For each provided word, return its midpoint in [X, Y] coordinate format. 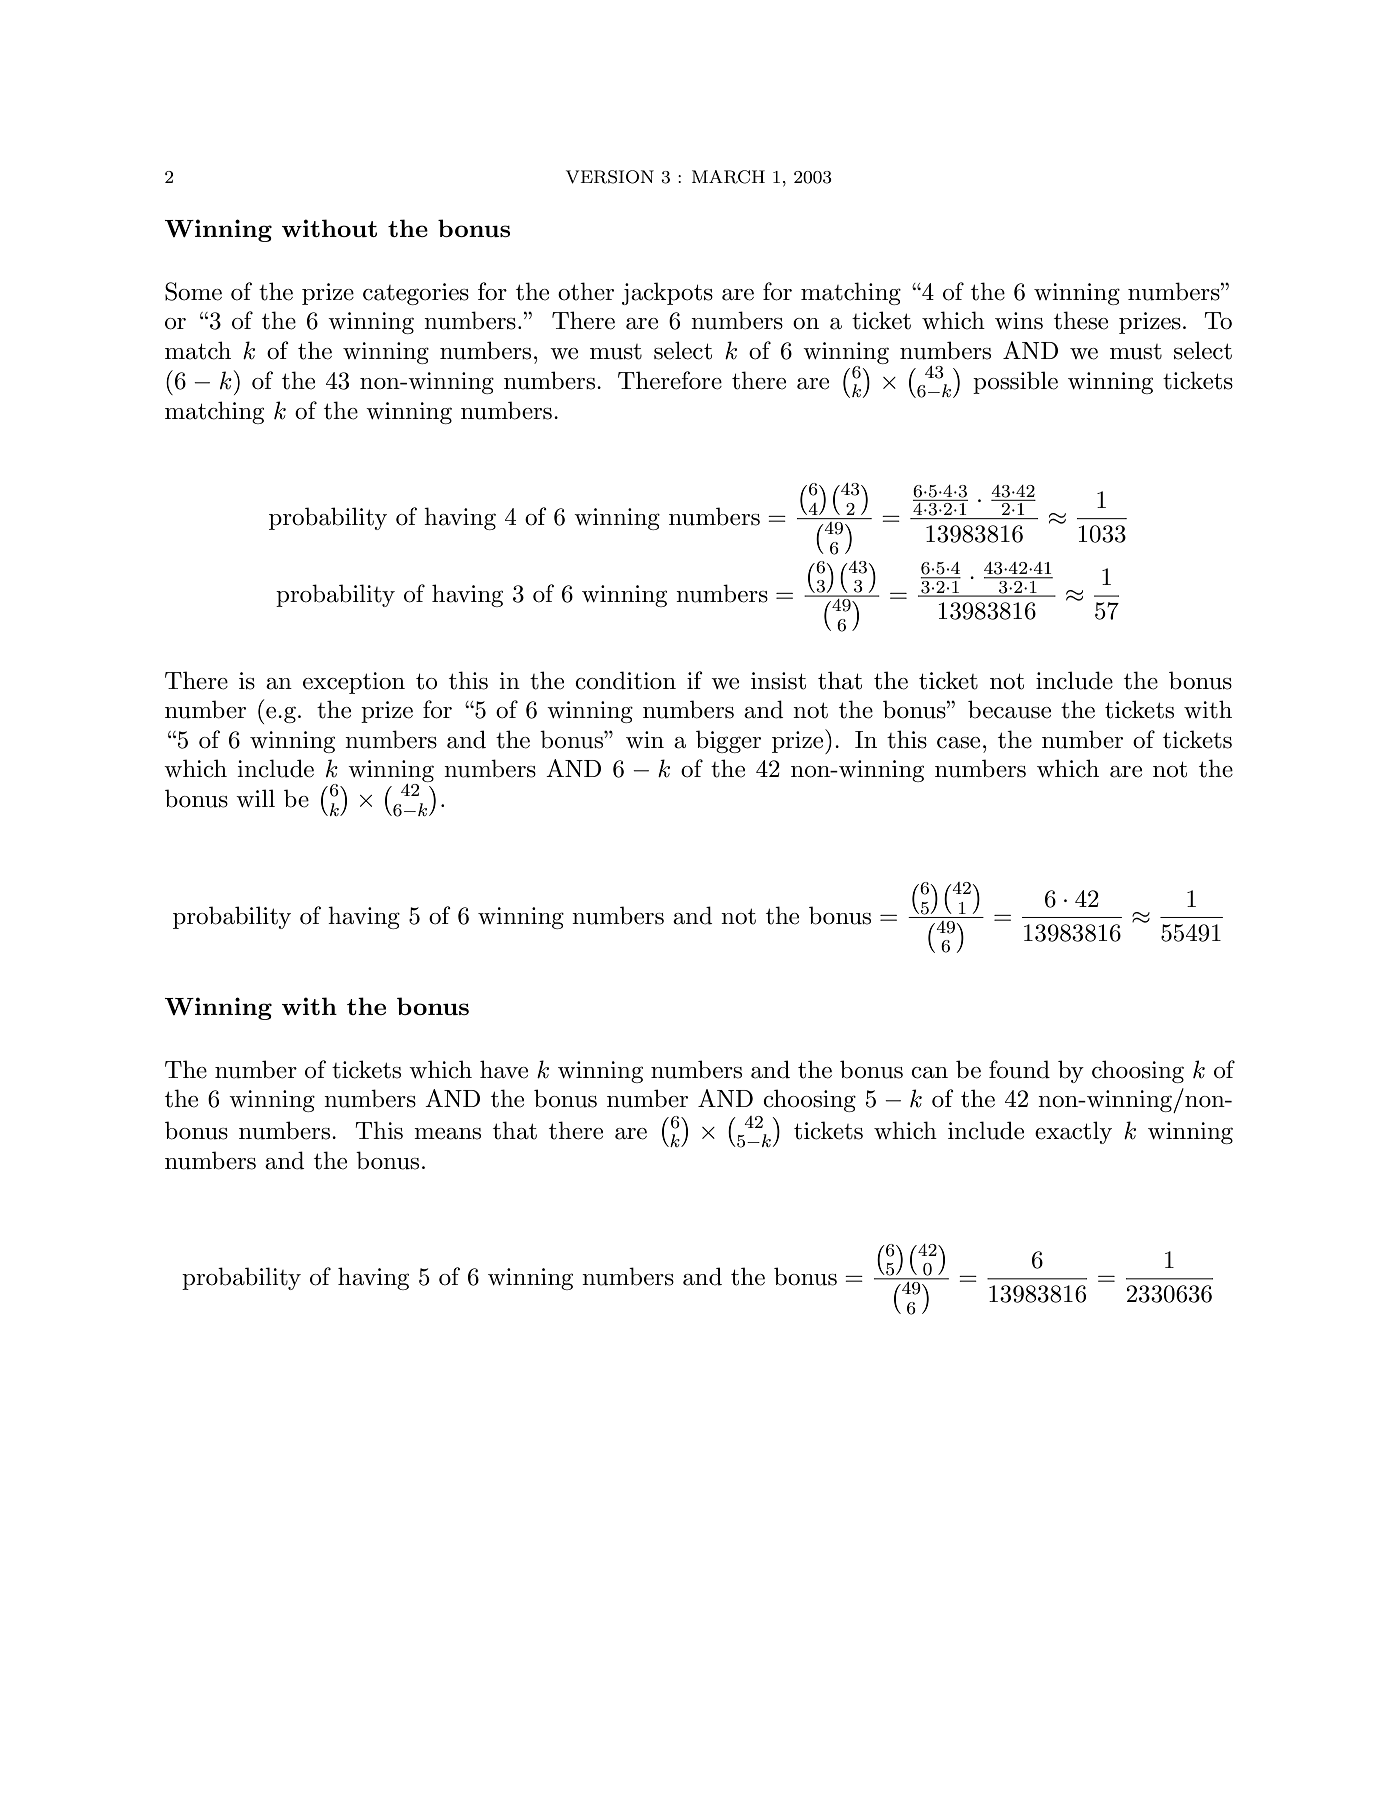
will [255, 798]
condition [625, 680]
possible [1015, 382]
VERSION [610, 177]
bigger [728, 741]
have [504, 1069]
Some [193, 291]
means [447, 1134]
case [958, 743]
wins [1019, 321]
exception [354, 683]
